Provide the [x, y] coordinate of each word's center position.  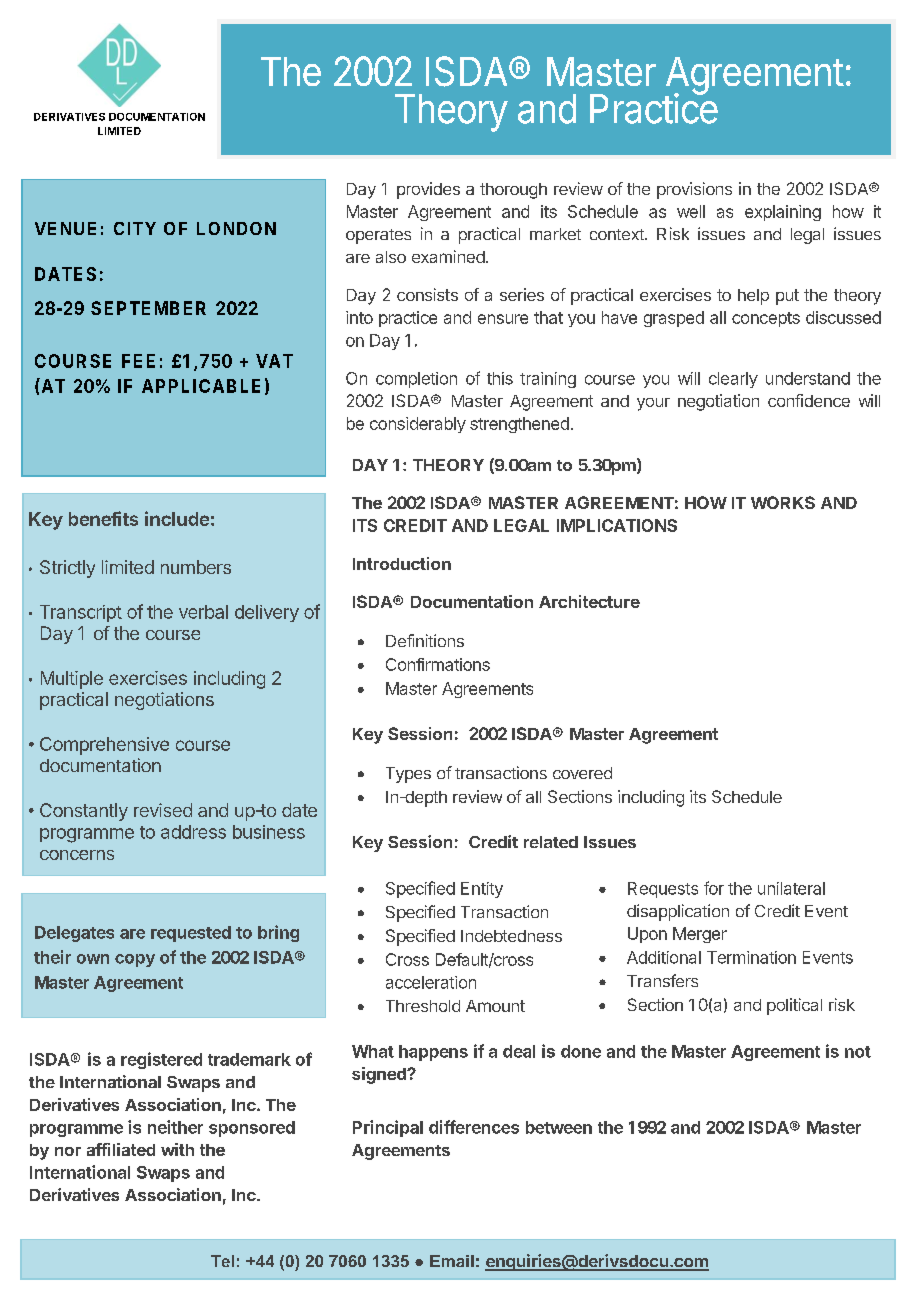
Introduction [402, 563]
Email [452, 1261]
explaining [783, 213]
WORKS [783, 502]
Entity [482, 890]
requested [191, 934]
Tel [222, 1261]
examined [448, 256]
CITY [135, 228]
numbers [196, 567]
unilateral [791, 888]
